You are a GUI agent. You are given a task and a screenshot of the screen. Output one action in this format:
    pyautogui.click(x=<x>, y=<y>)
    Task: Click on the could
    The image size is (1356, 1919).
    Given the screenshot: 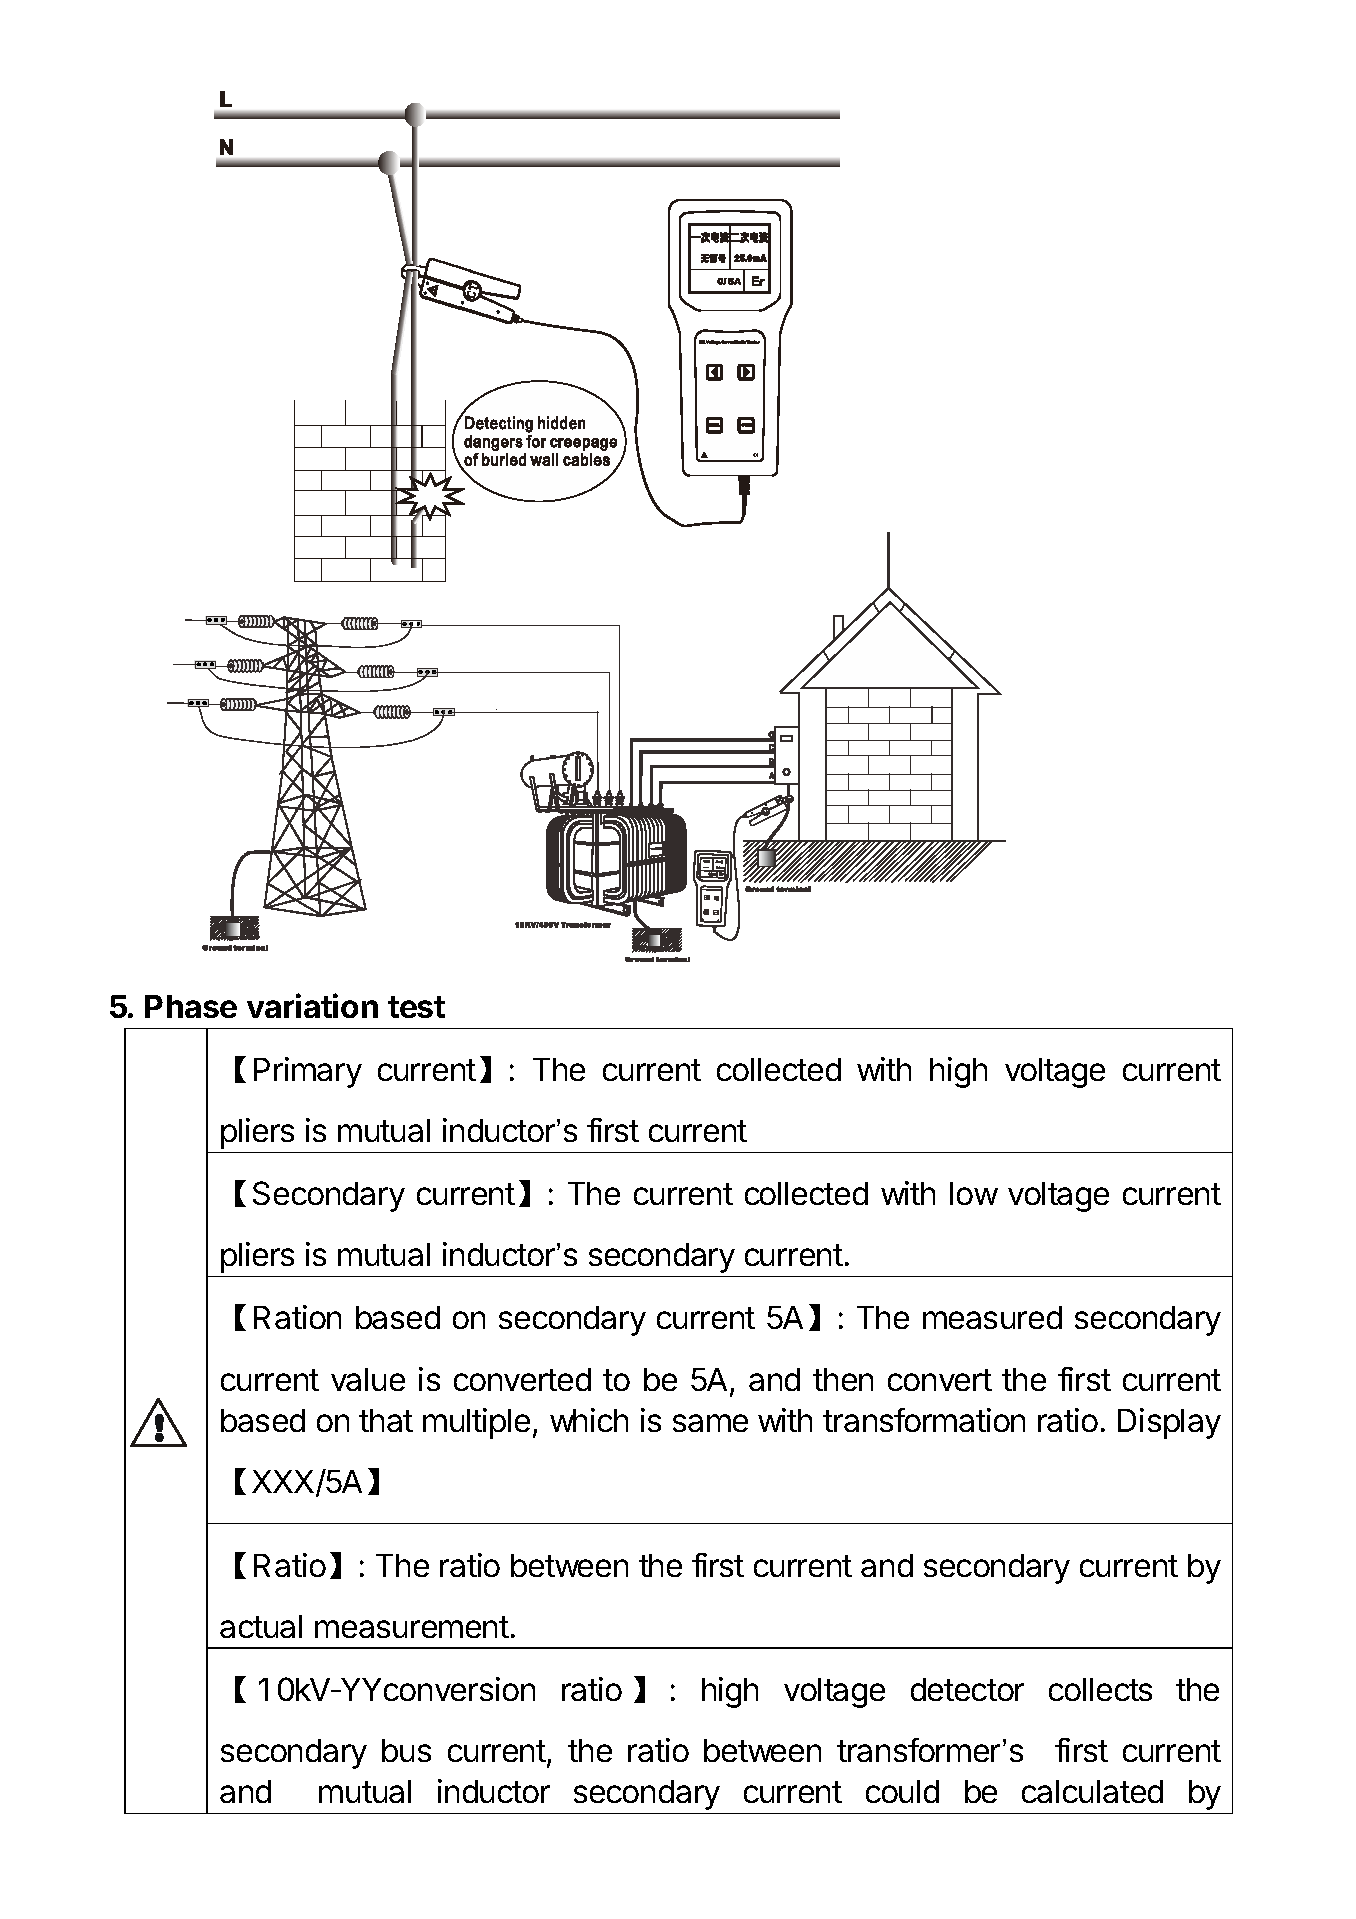 What is the action you would take?
    pyautogui.click(x=902, y=1791)
